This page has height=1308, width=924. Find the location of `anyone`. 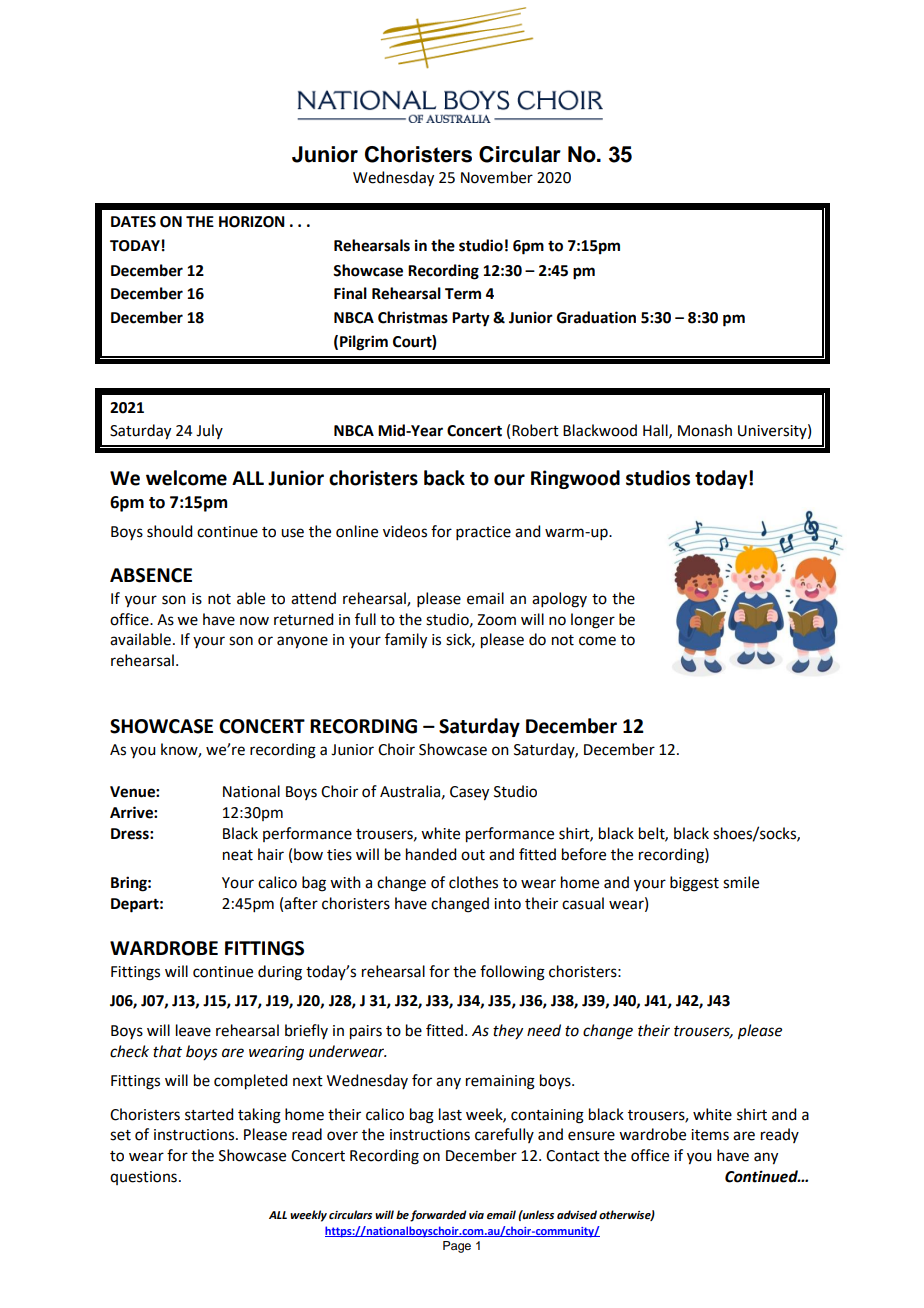

anyone is located at coordinates (302, 642).
